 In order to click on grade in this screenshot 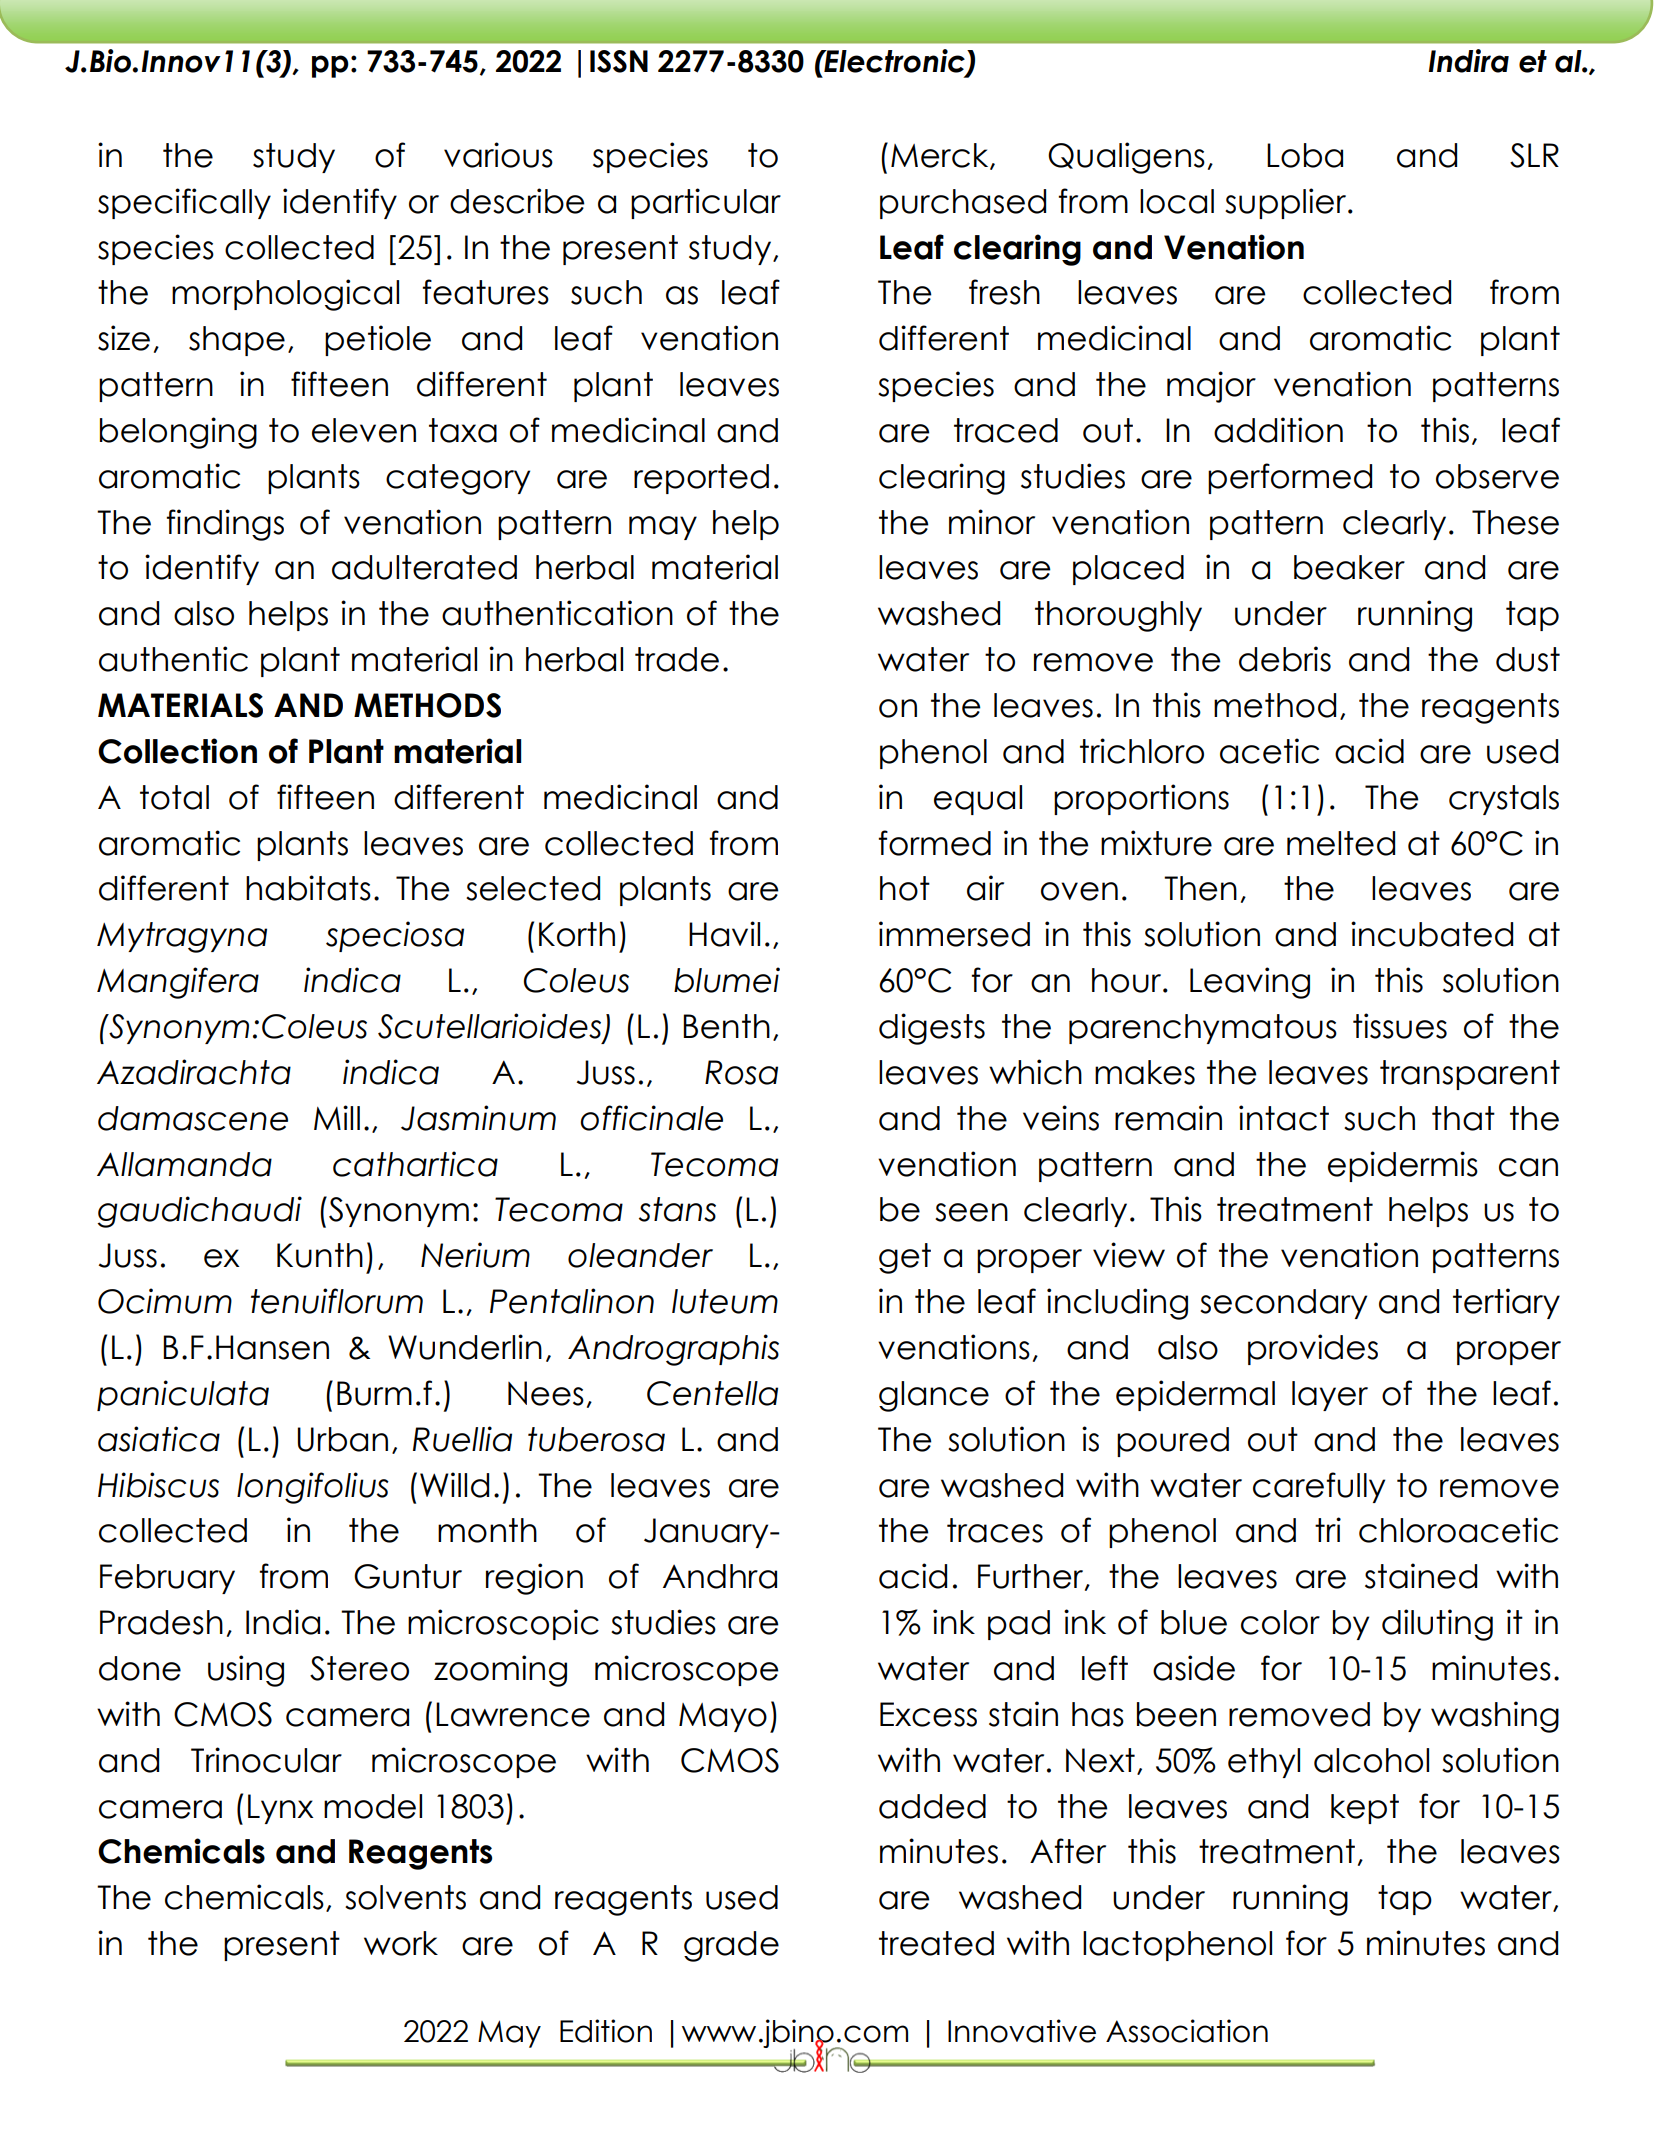, I will do `click(731, 1946)`.
